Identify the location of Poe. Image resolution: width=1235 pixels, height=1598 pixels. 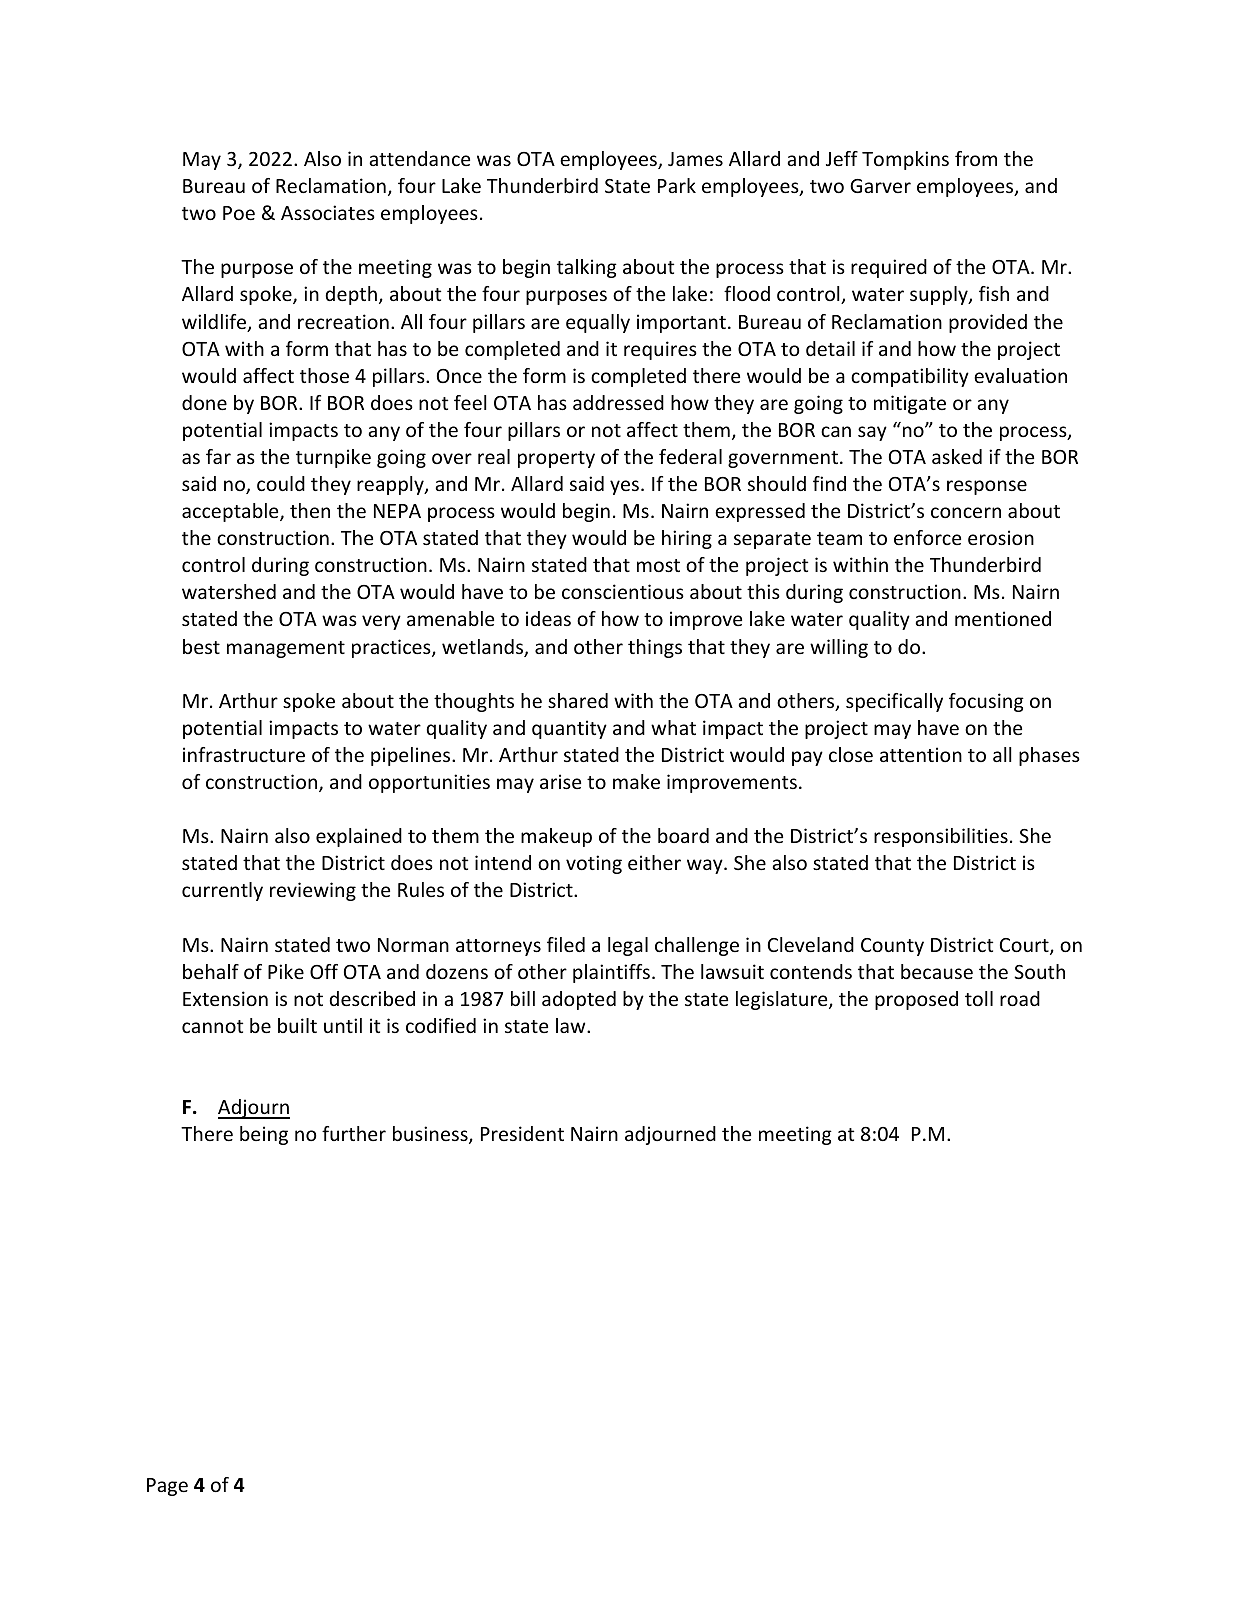
(239, 213).
